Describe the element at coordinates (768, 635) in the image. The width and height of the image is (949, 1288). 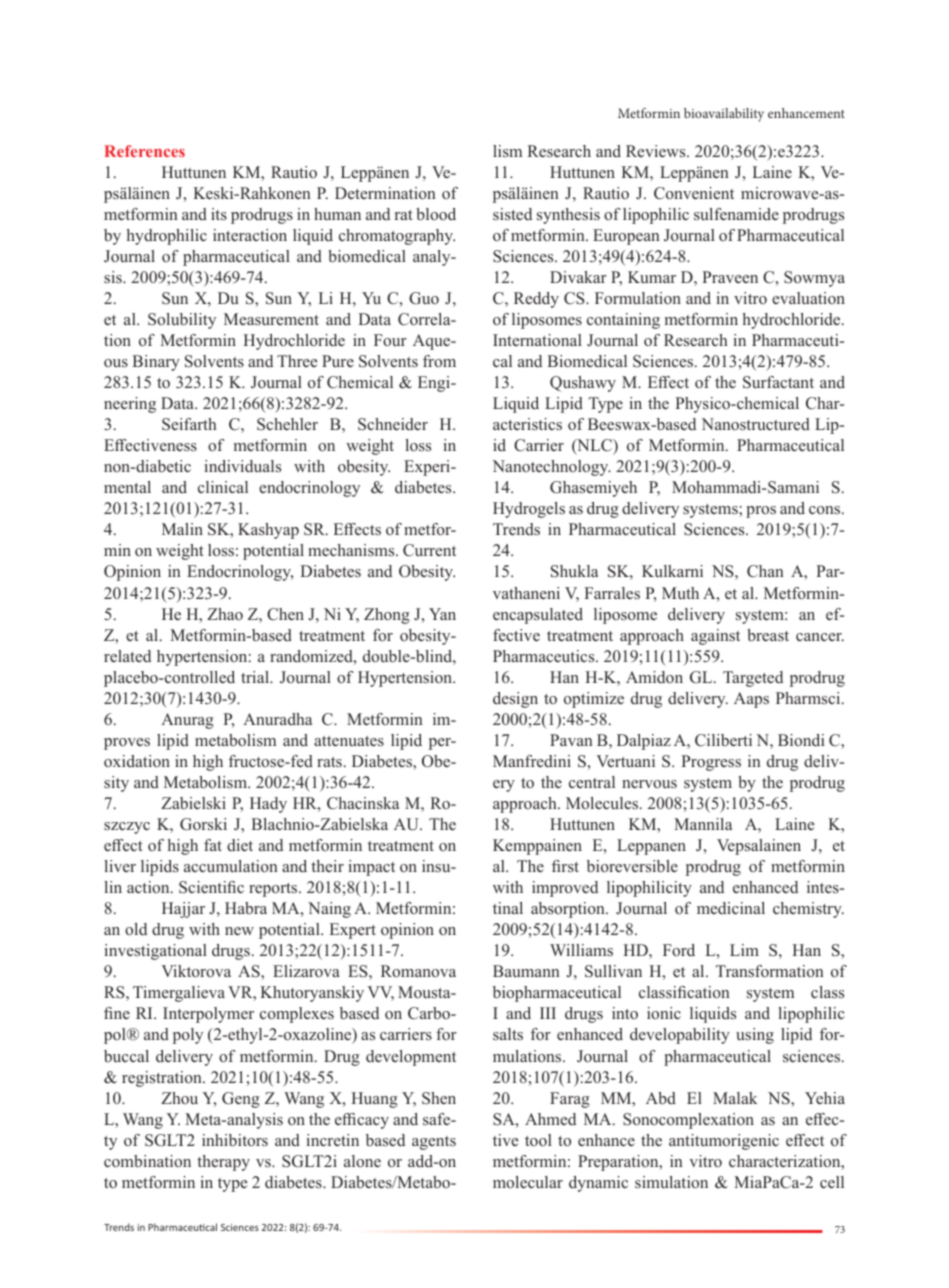
I see `breast` at that location.
